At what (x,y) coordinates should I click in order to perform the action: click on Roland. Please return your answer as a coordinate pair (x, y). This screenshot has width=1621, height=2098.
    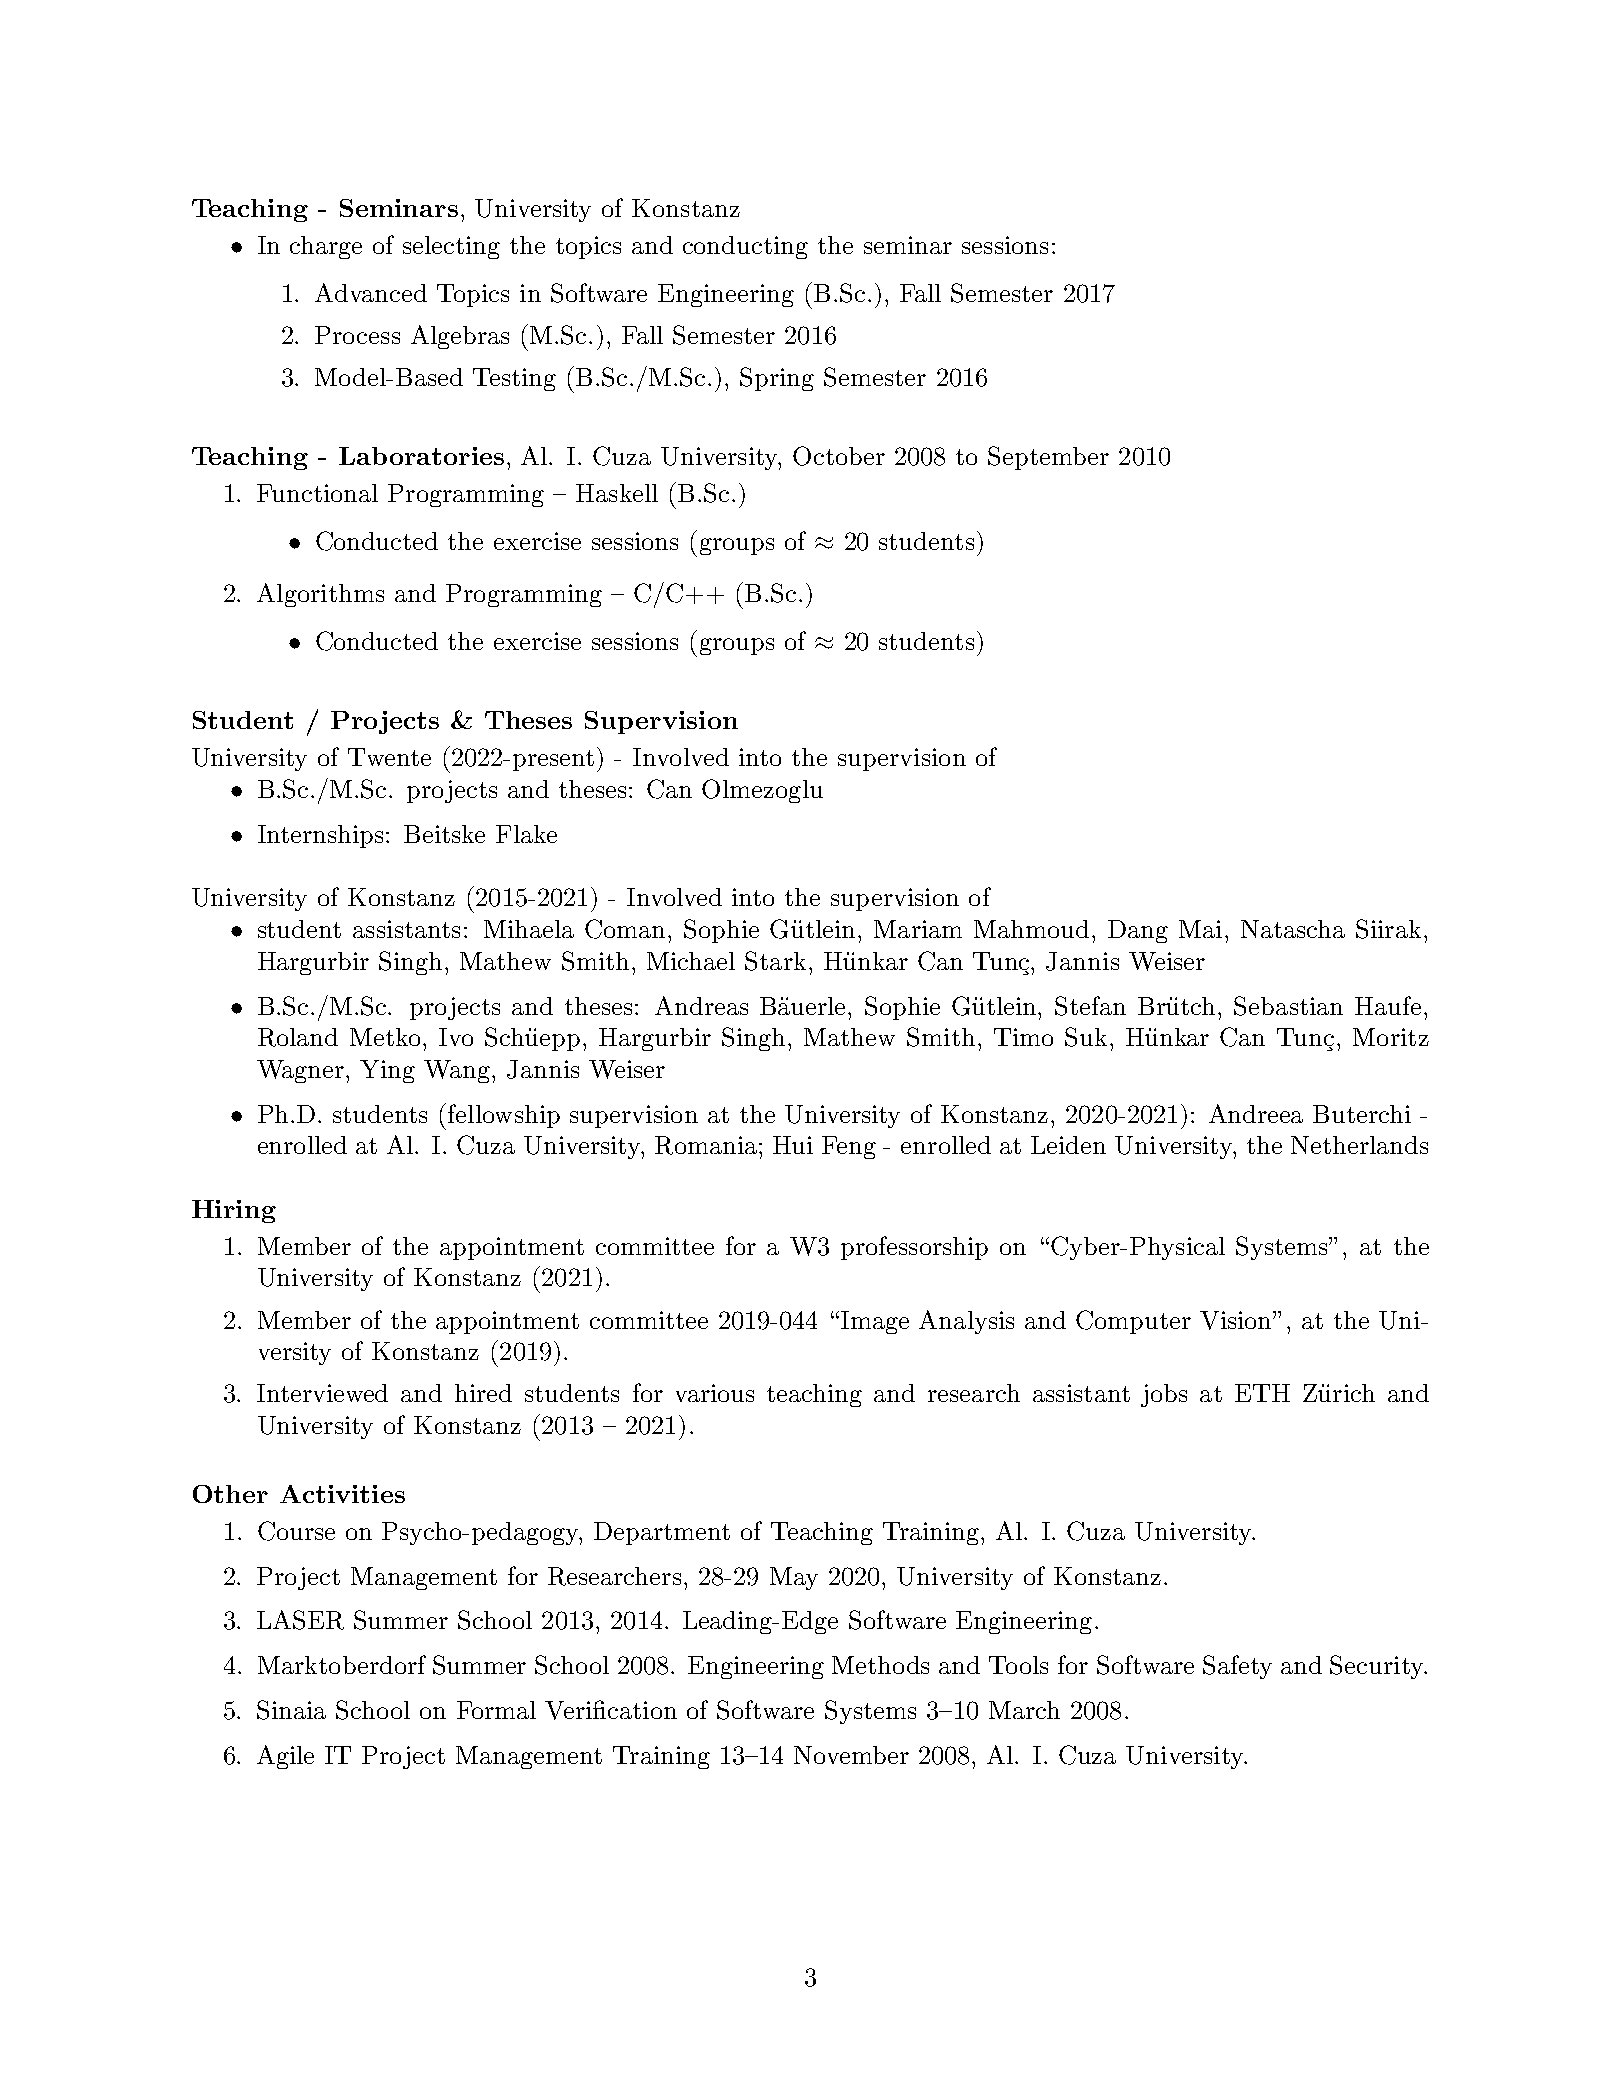
    Looking at the image, I should click on (298, 1037).
